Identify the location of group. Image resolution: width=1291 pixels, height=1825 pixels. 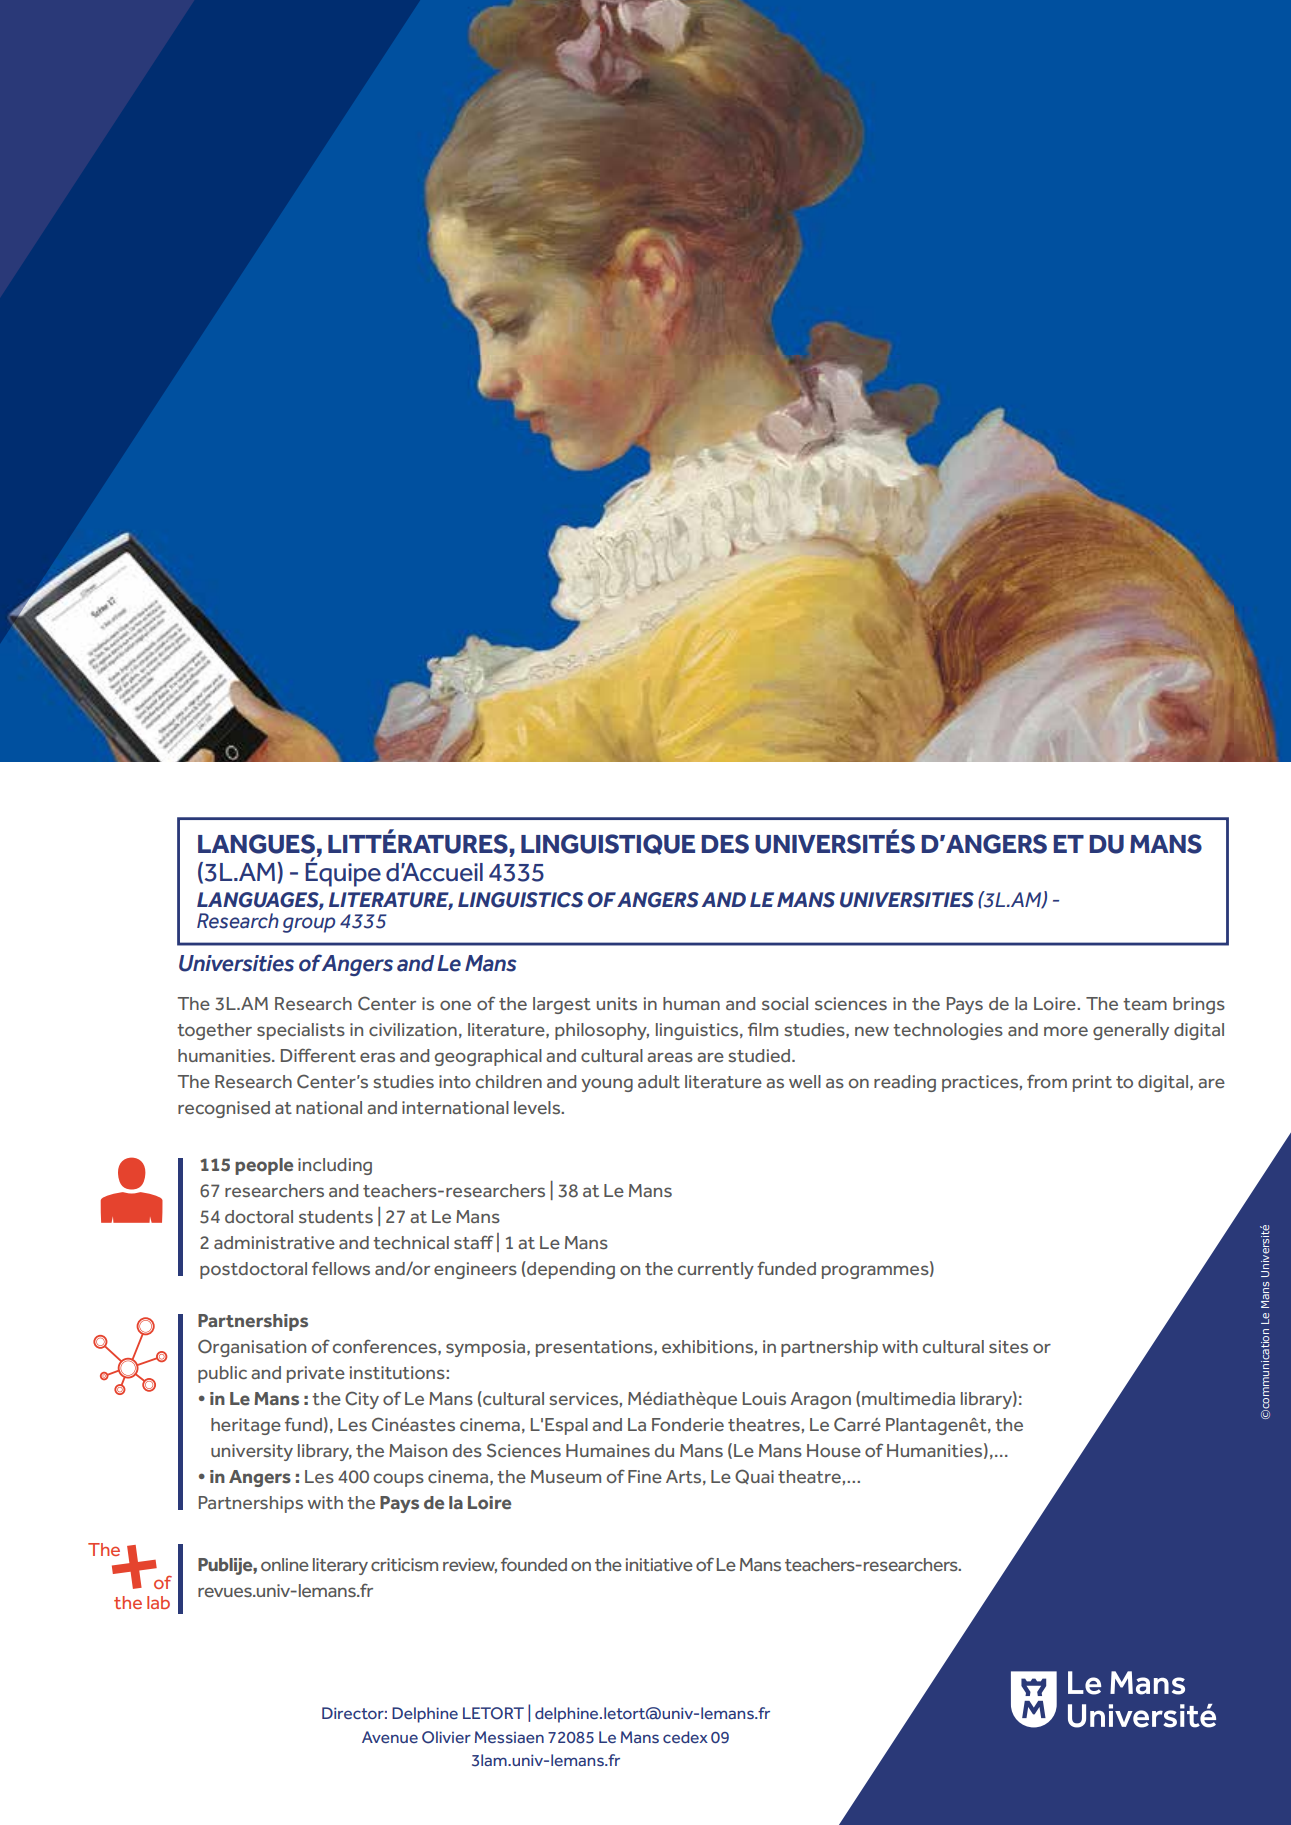
(309, 925).
